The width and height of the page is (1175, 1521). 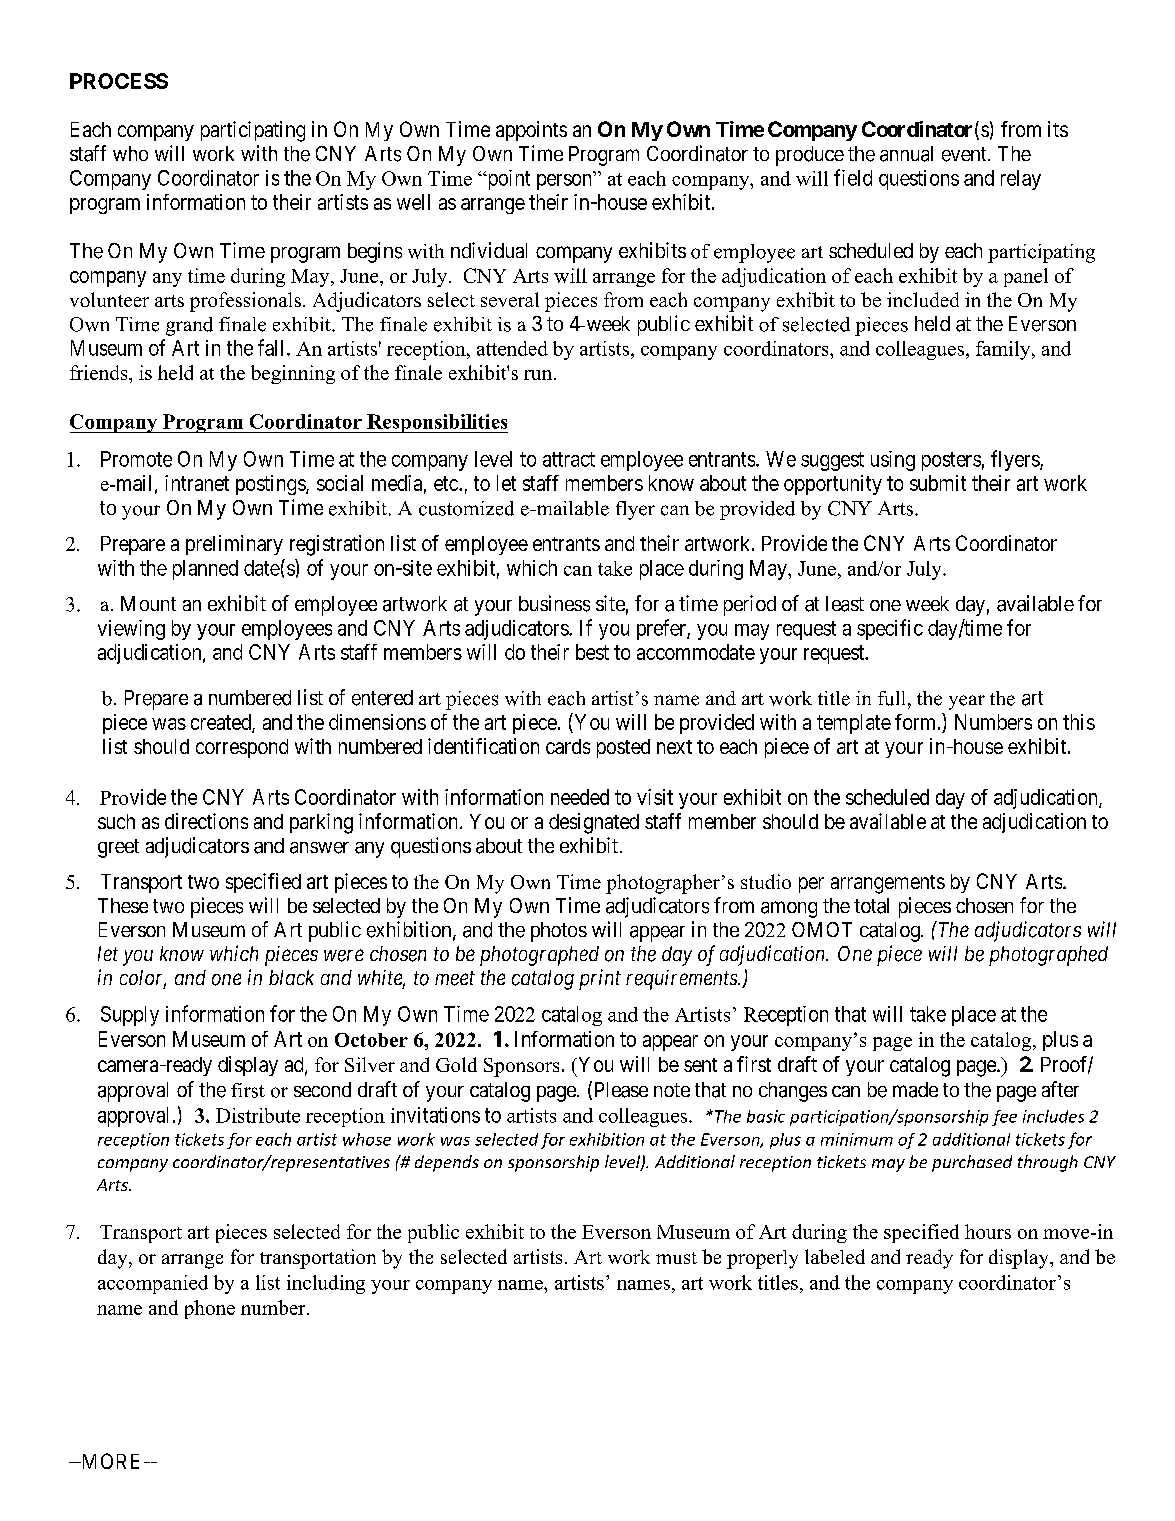 I want to click on phone, so click(x=210, y=1309).
